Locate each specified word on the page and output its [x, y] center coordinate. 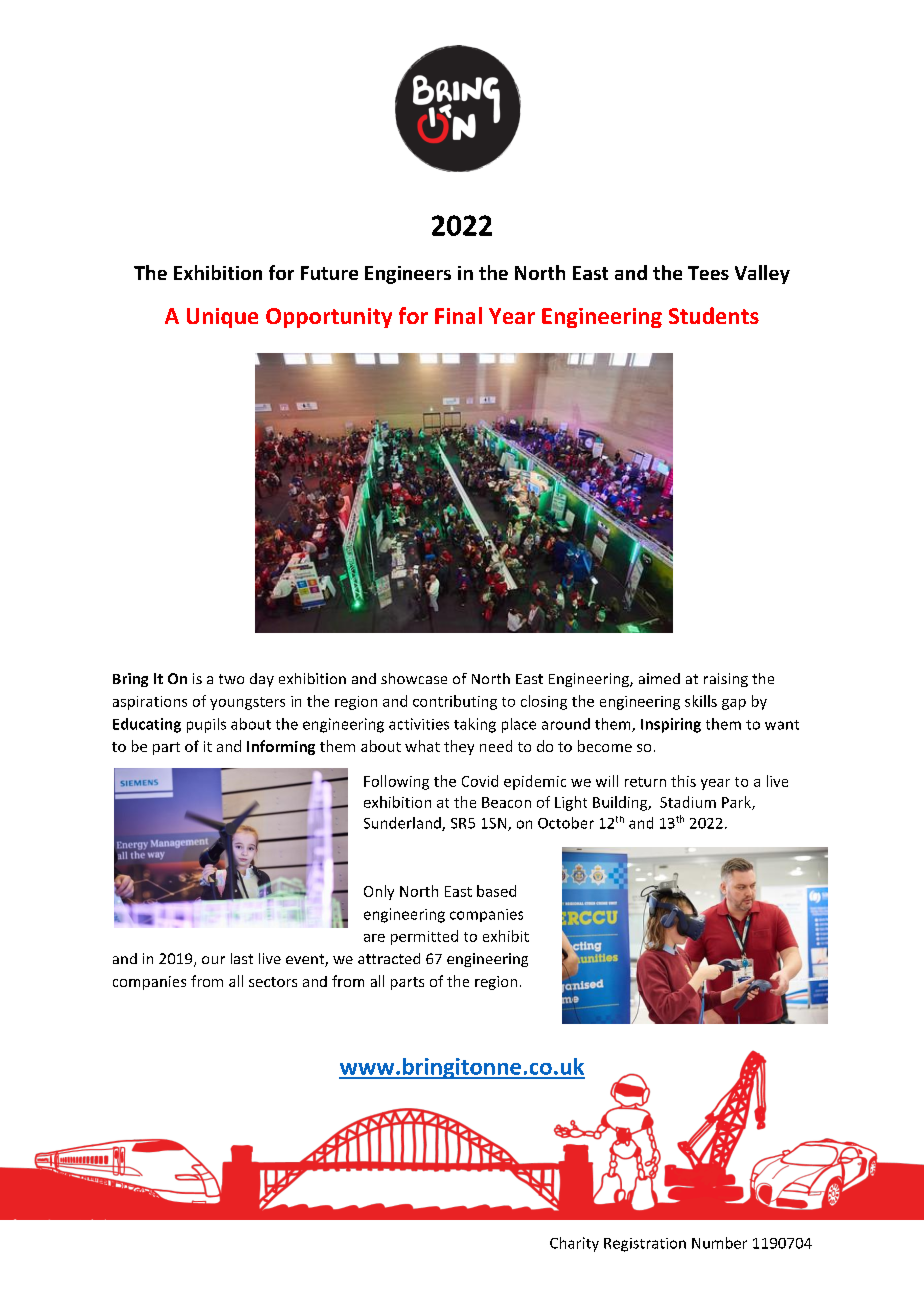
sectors [273, 982]
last [242, 958]
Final [458, 315]
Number [719, 1243]
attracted [389, 958]
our [213, 960]
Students [714, 315]
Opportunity [329, 318]
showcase [414, 678]
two [231, 679]
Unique [222, 318]
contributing [455, 702]
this [683, 781]
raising [726, 680]
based [496, 891]
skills [701, 701]
